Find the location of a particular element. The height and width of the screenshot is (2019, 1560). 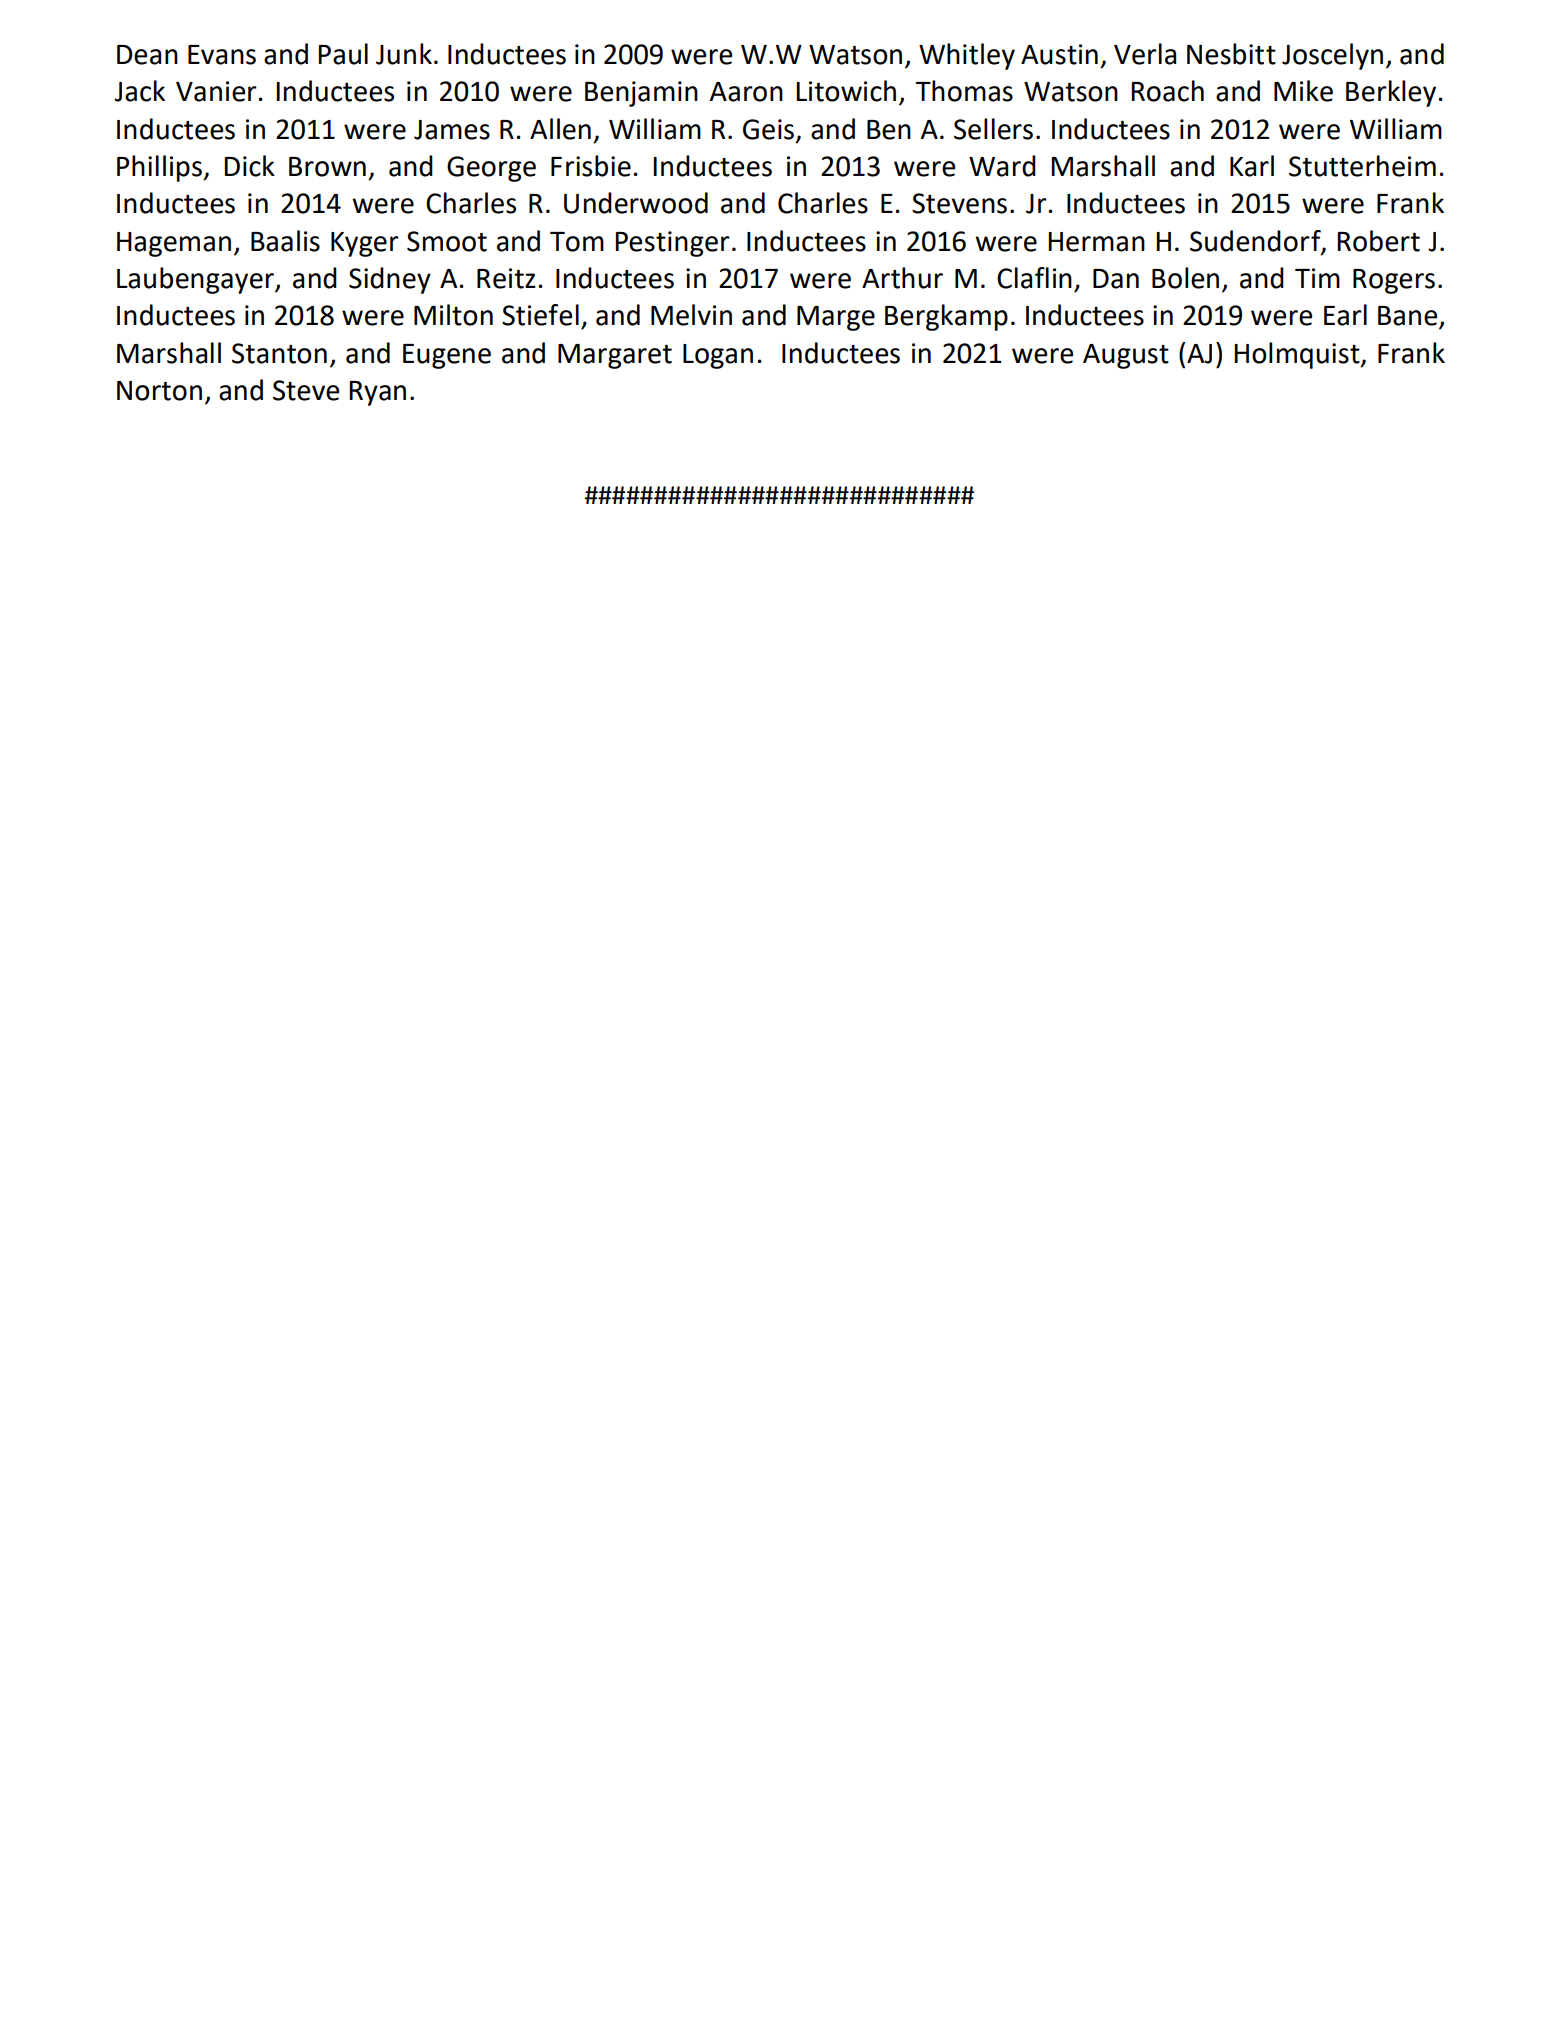

Ryan is located at coordinates (377, 393).
